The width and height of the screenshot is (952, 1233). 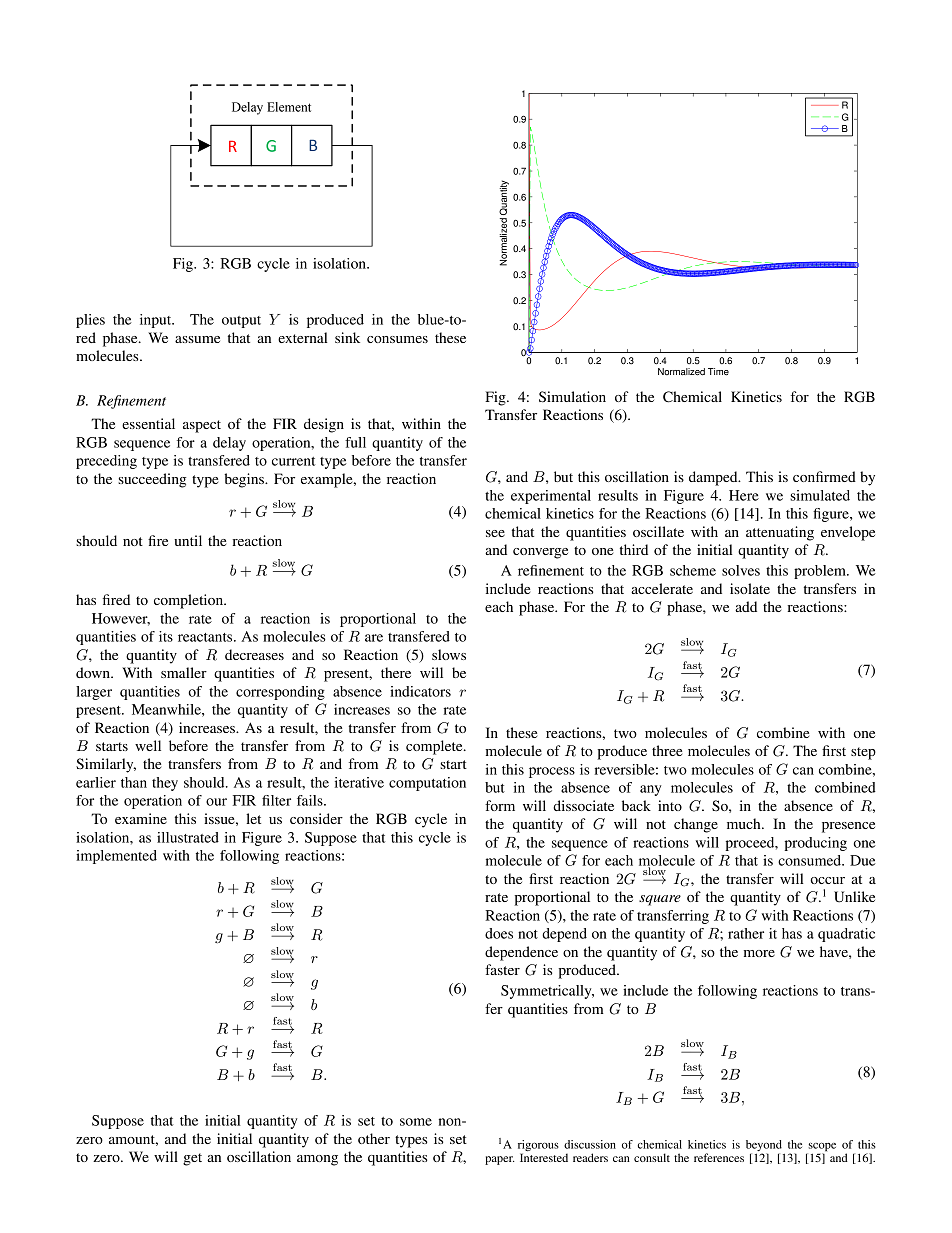 I want to click on they, so click(x=165, y=784).
